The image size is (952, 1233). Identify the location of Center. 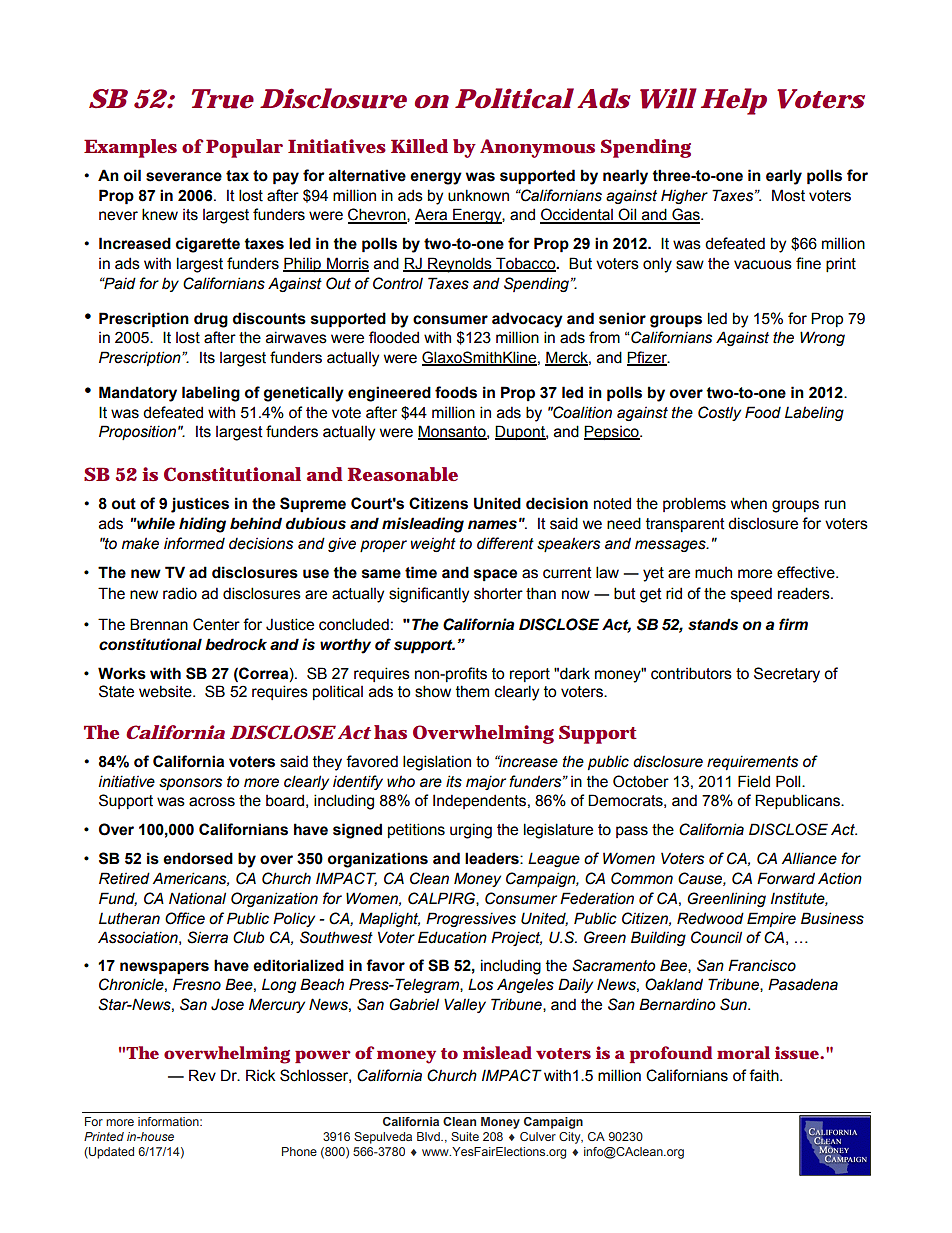
(216, 624).
